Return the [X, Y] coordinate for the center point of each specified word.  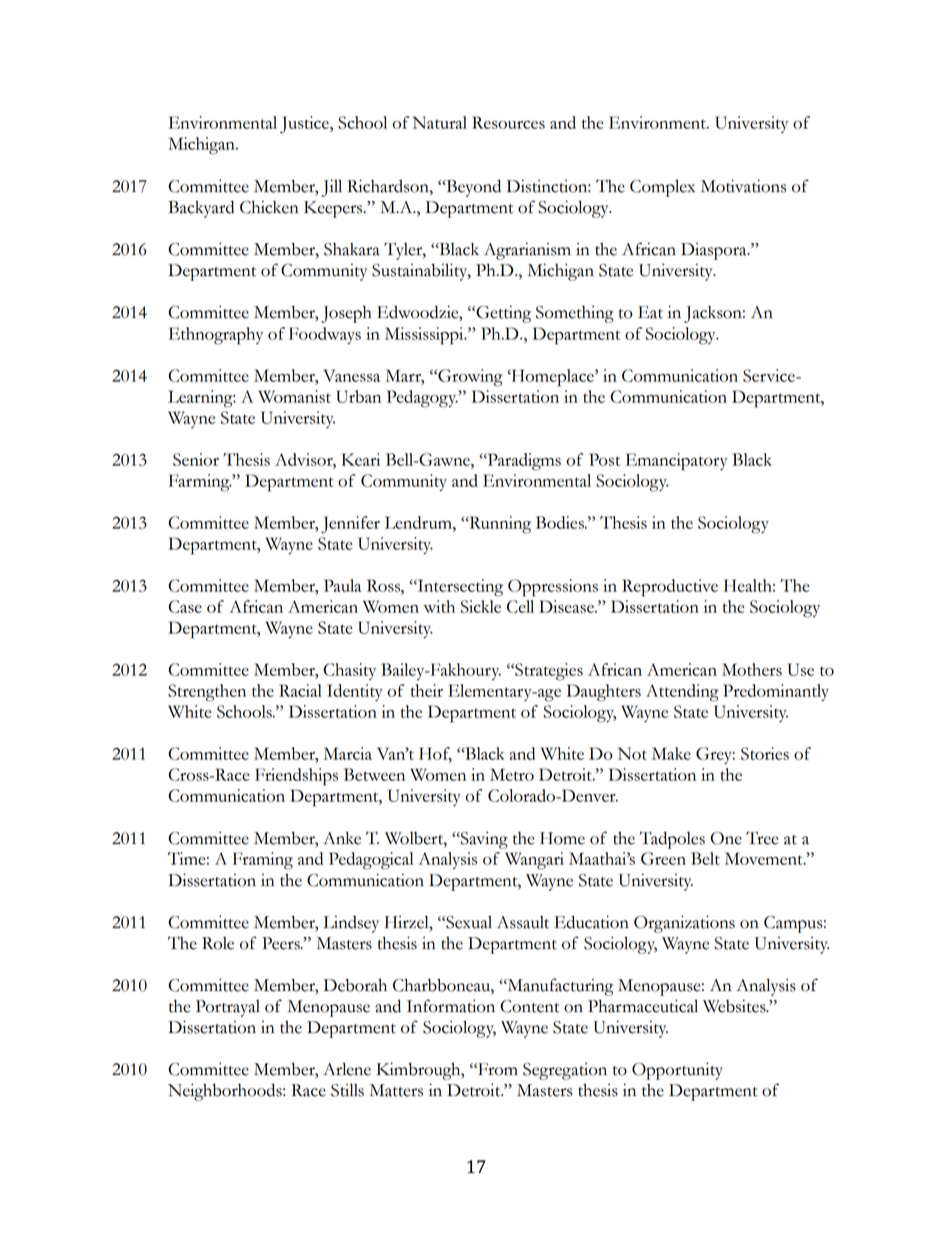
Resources [508, 122]
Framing [263, 861]
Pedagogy [423, 399]
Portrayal [228, 1008]
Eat [650, 312]
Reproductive [670, 588]
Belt [705, 858]
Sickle [481, 606]
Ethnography [216, 336]
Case [185, 606]
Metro [512, 774]
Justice [305, 125]
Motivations [743, 186]
